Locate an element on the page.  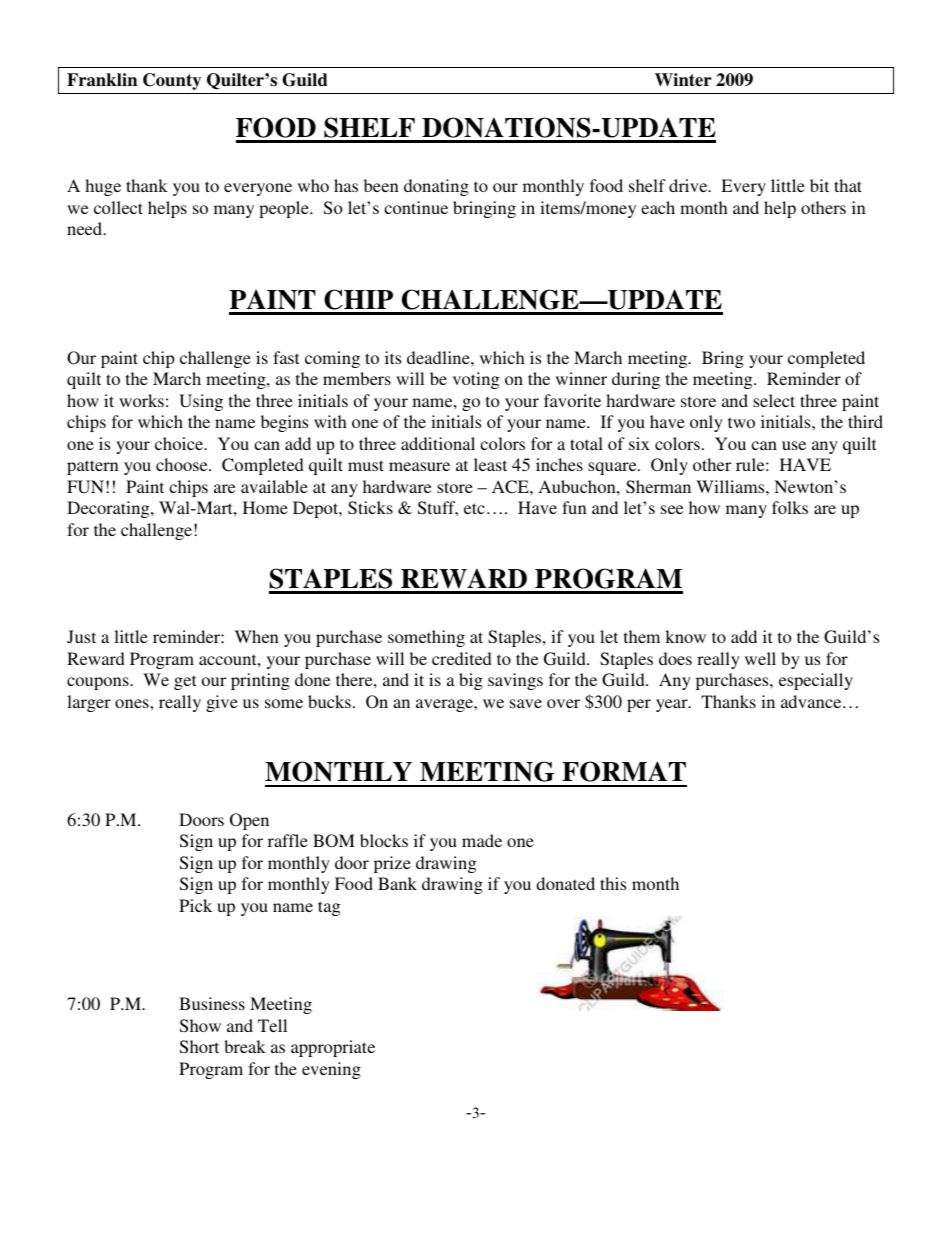
save is located at coordinates (526, 703).
